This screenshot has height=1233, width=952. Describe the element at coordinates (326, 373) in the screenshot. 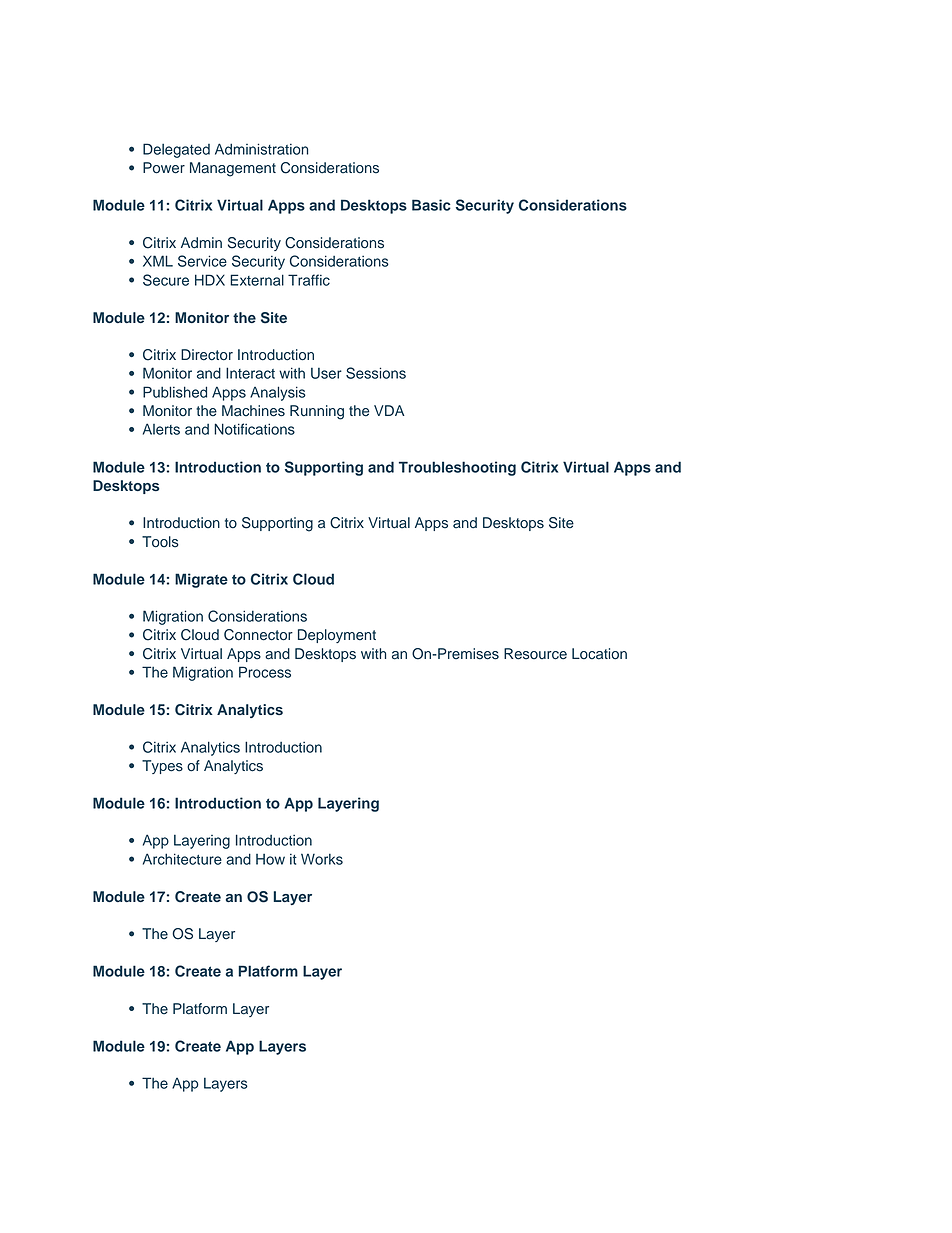

I see `User` at that location.
